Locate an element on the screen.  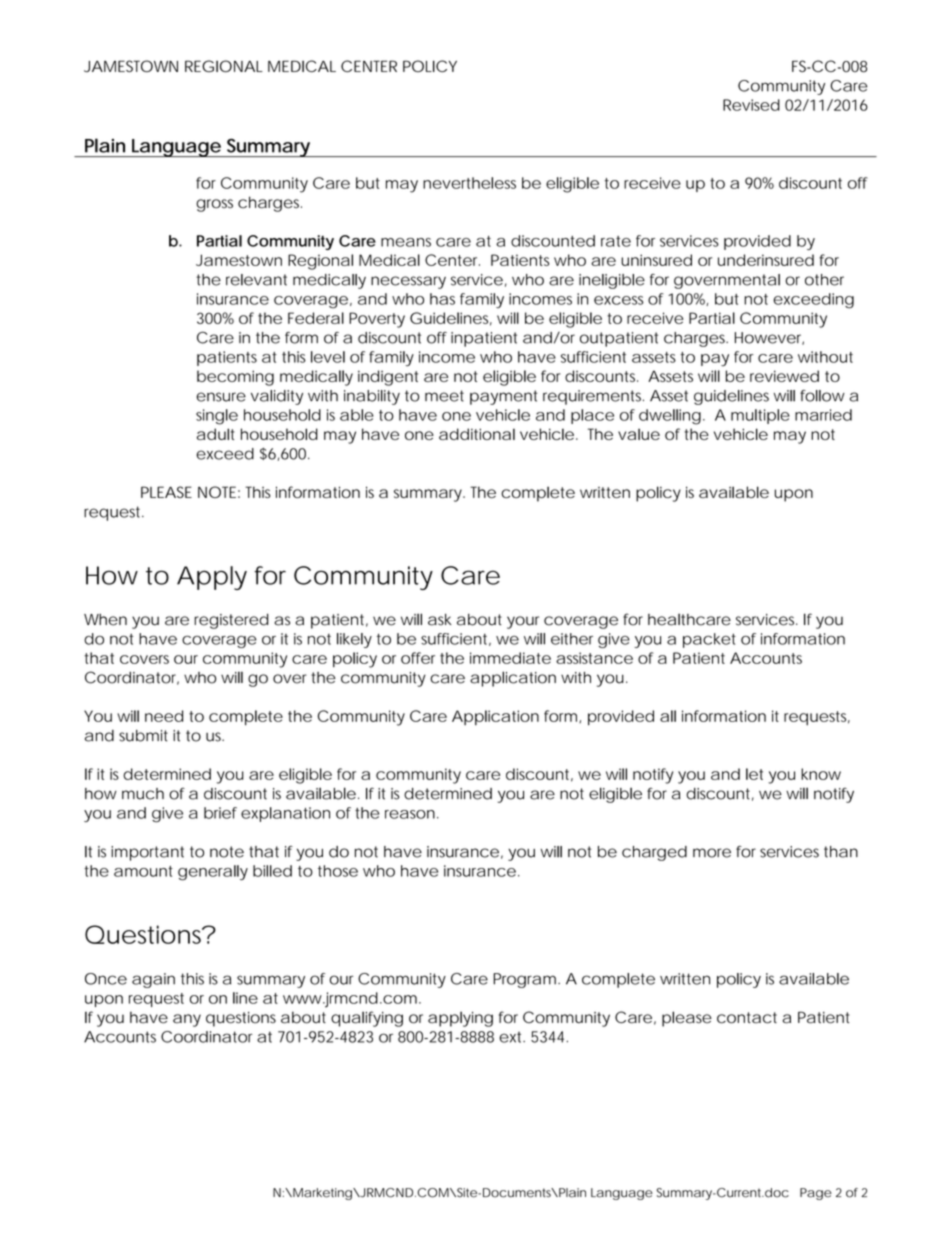
gross is located at coordinates (214, 205).
